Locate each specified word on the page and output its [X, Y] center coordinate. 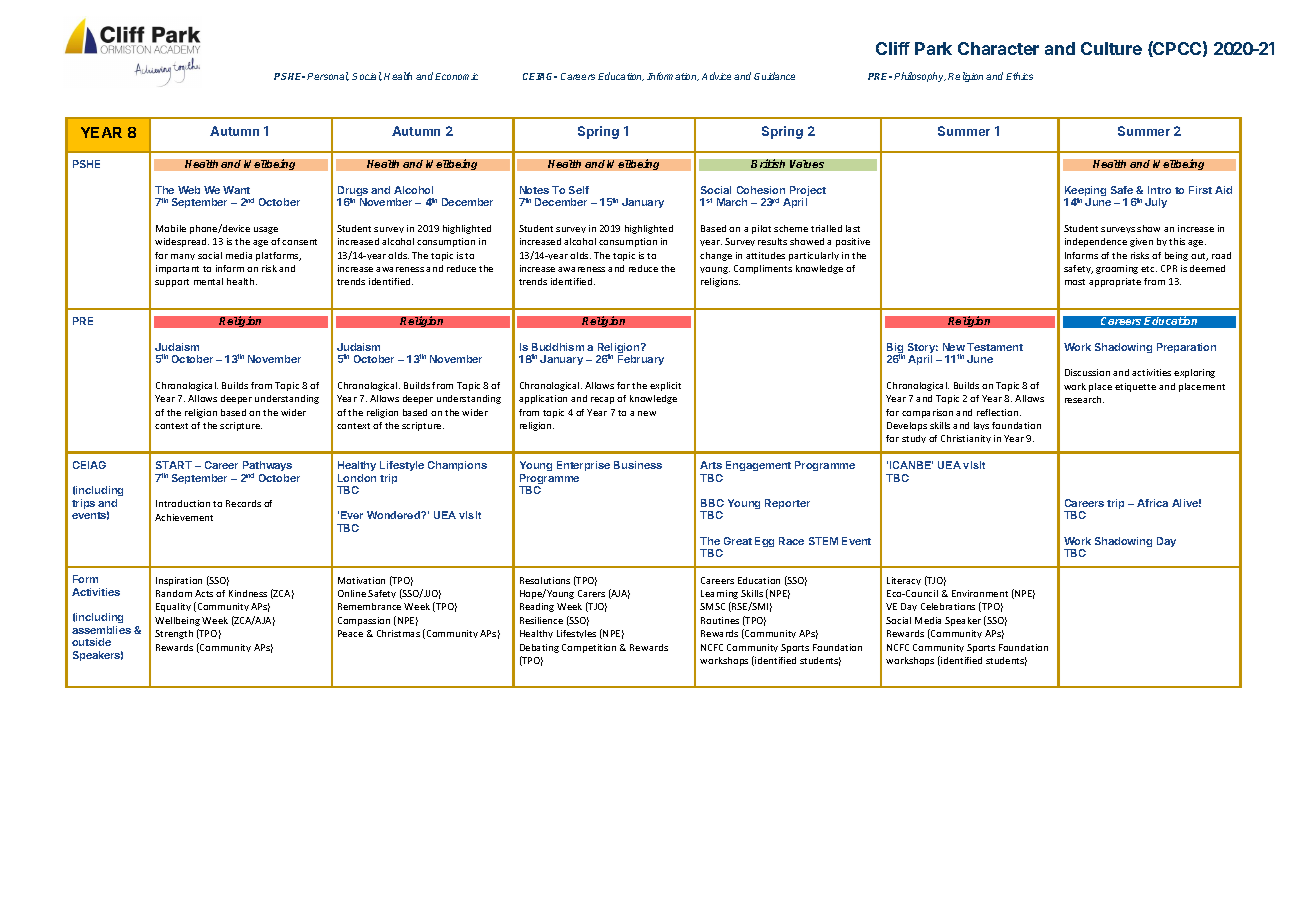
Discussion [1087, 372]
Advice [716, 76]
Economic [456, 76]
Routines [720, 620]
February [641, 360]
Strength [174, 634]
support [172, 283]
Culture [1111, 48]
